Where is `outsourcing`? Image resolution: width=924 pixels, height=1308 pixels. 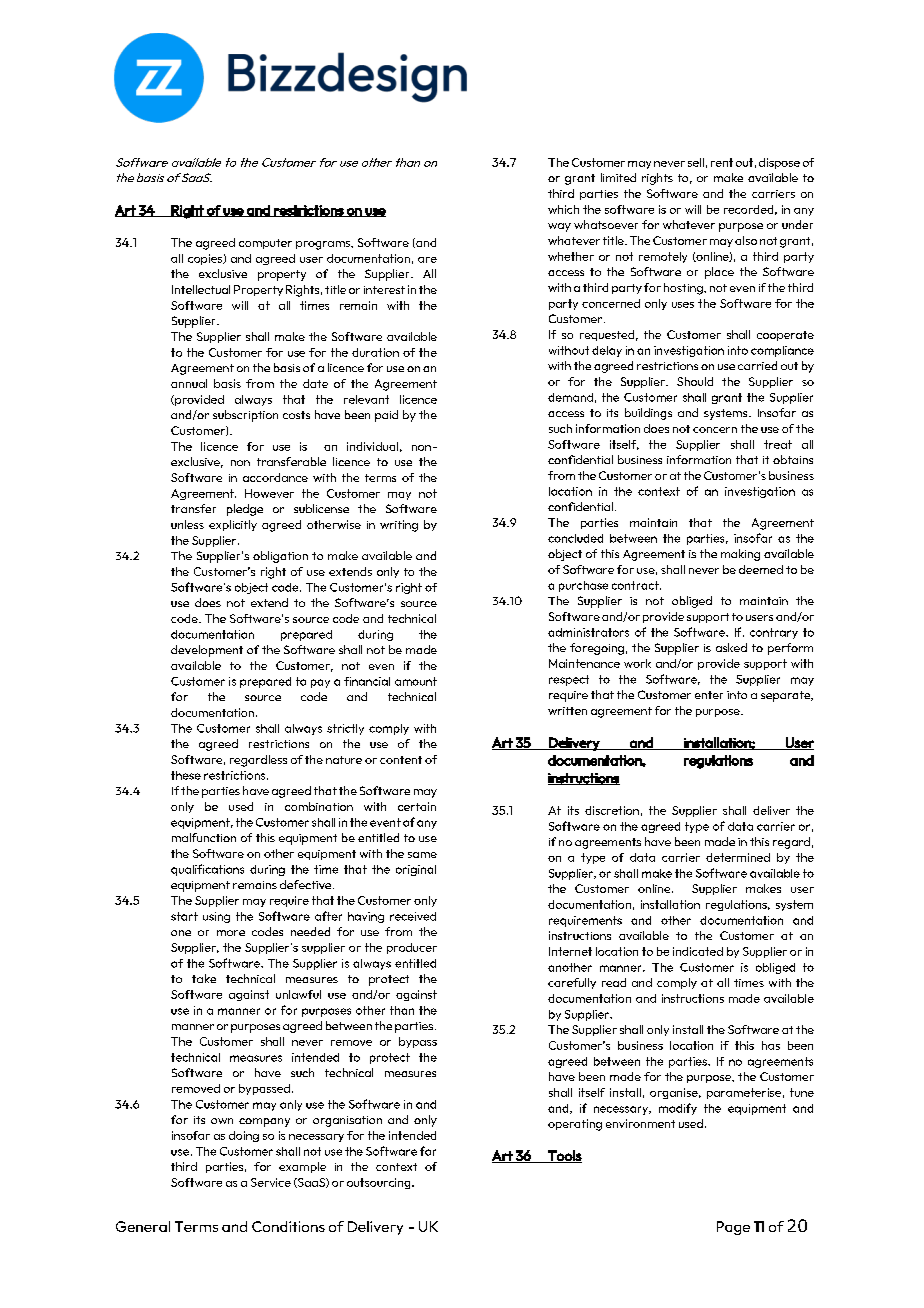 outsourcing is located at coordinates (380, 1183).
